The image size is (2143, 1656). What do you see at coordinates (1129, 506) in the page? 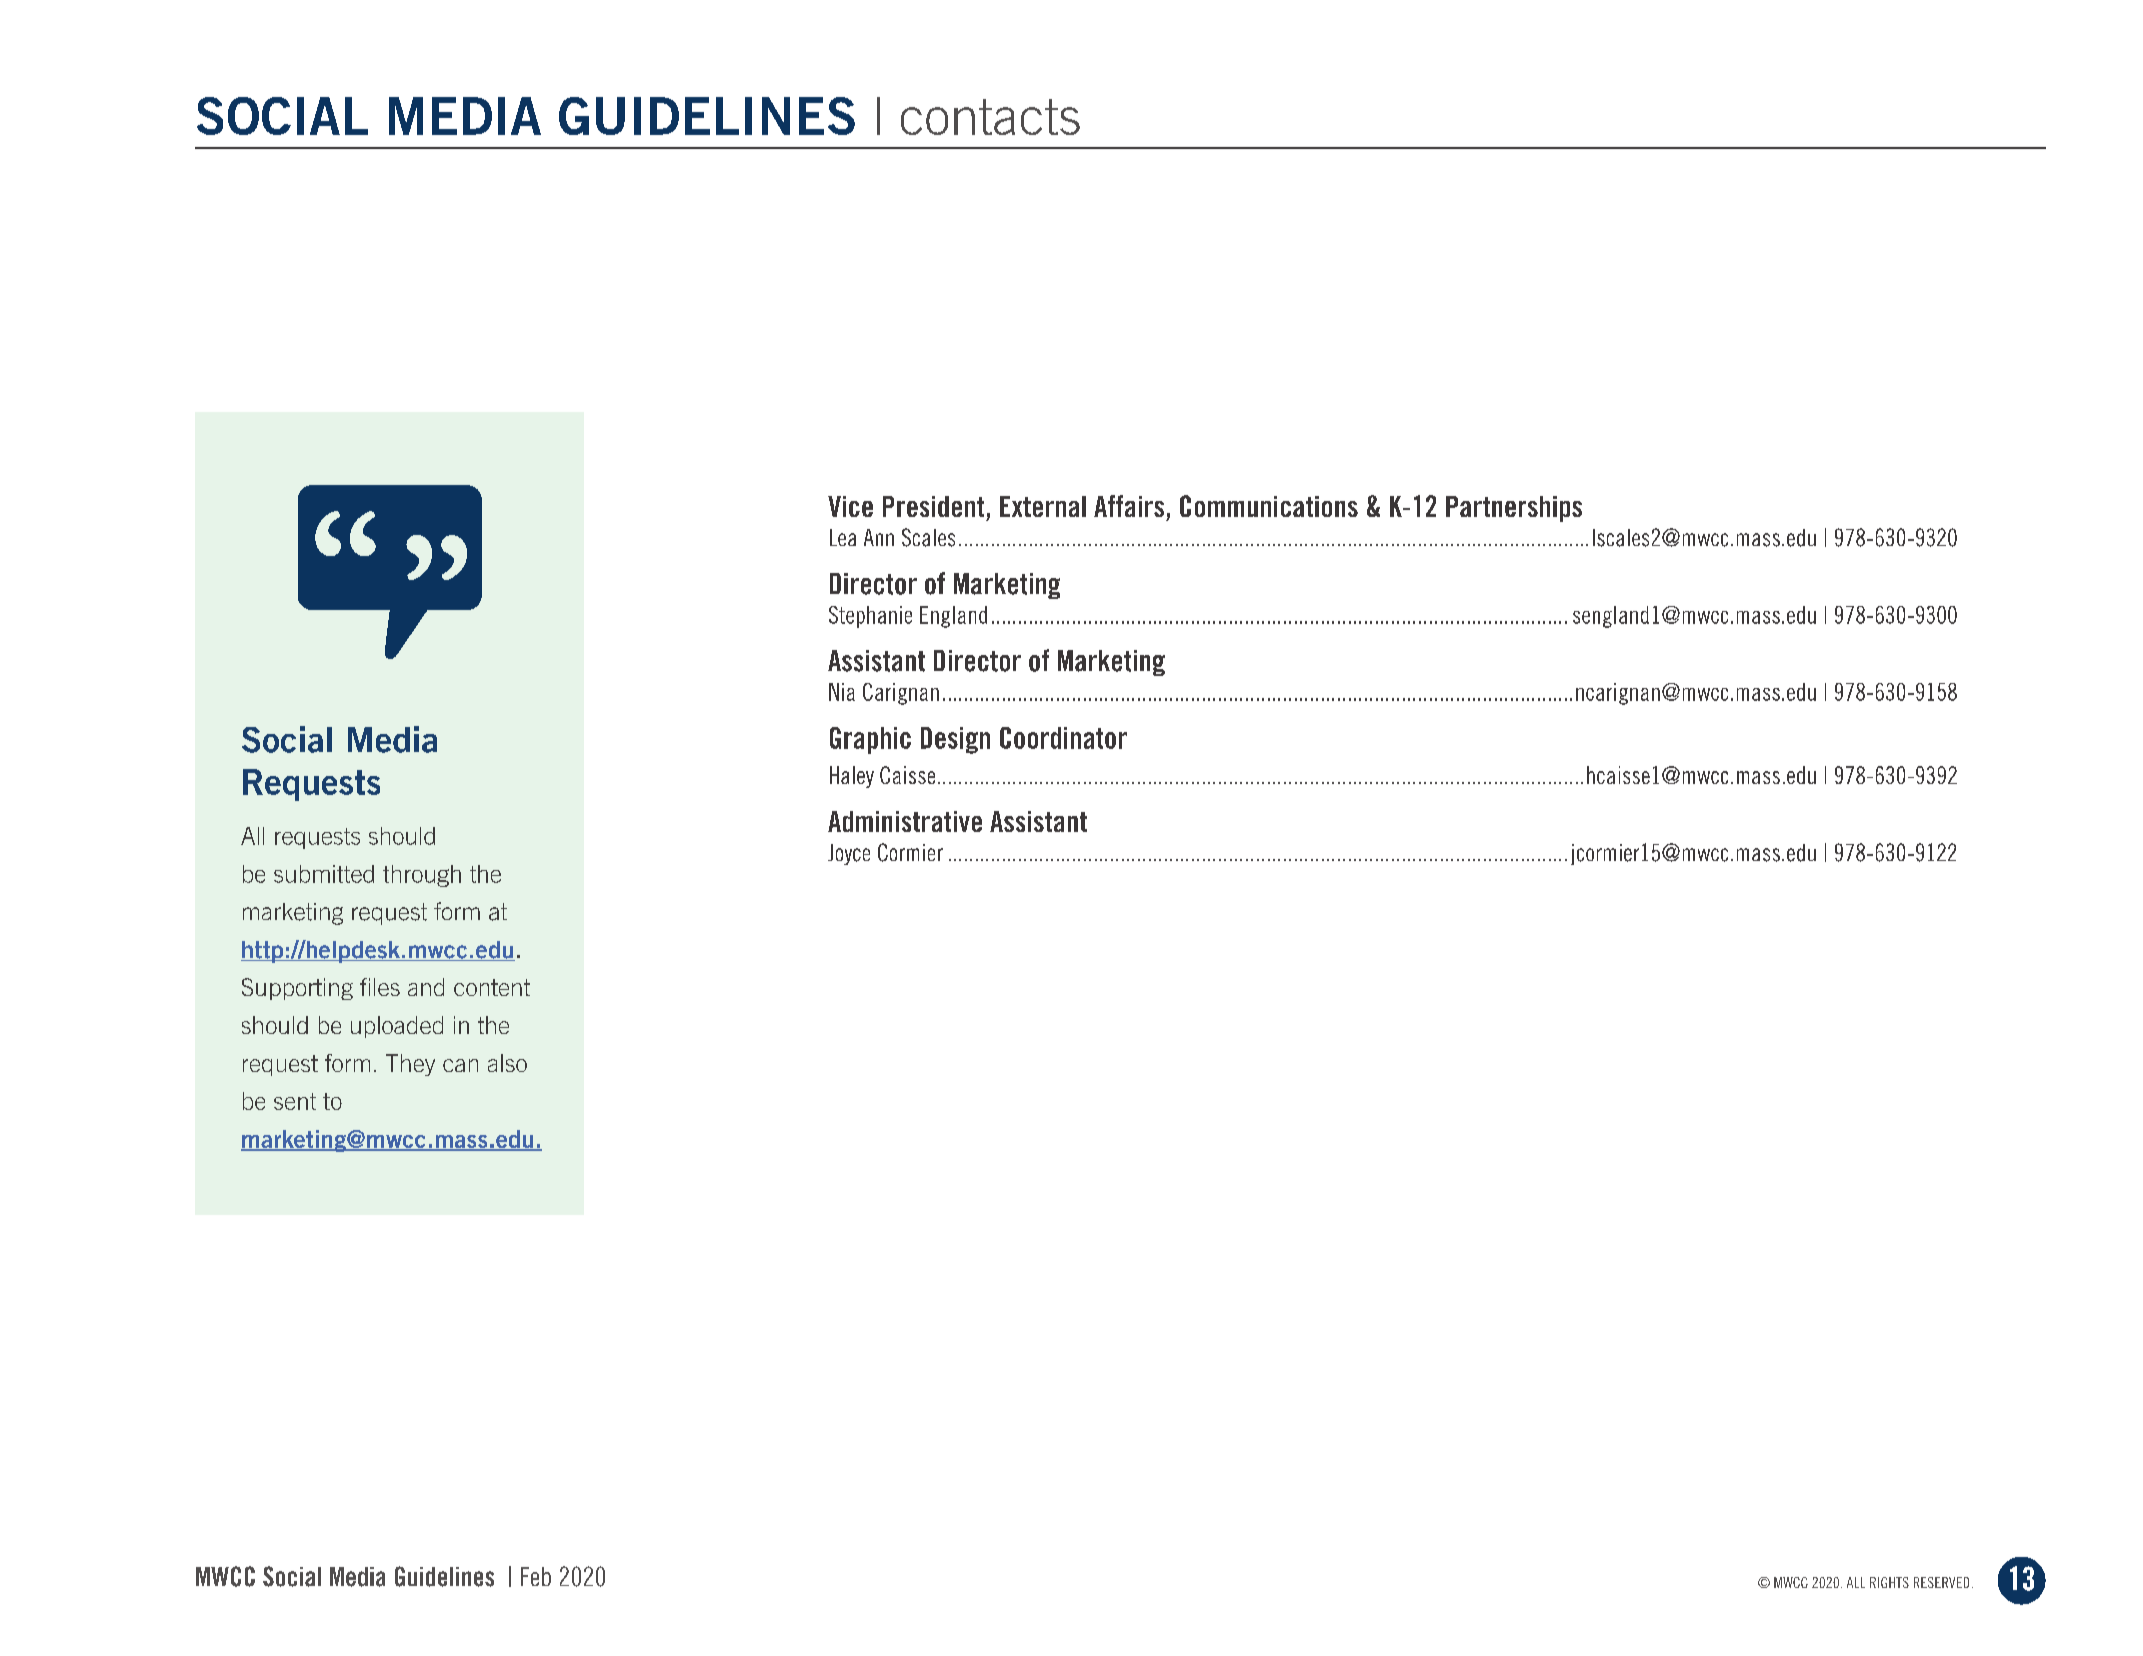
I see `Affairs` at bounding box center [1129, 506].
